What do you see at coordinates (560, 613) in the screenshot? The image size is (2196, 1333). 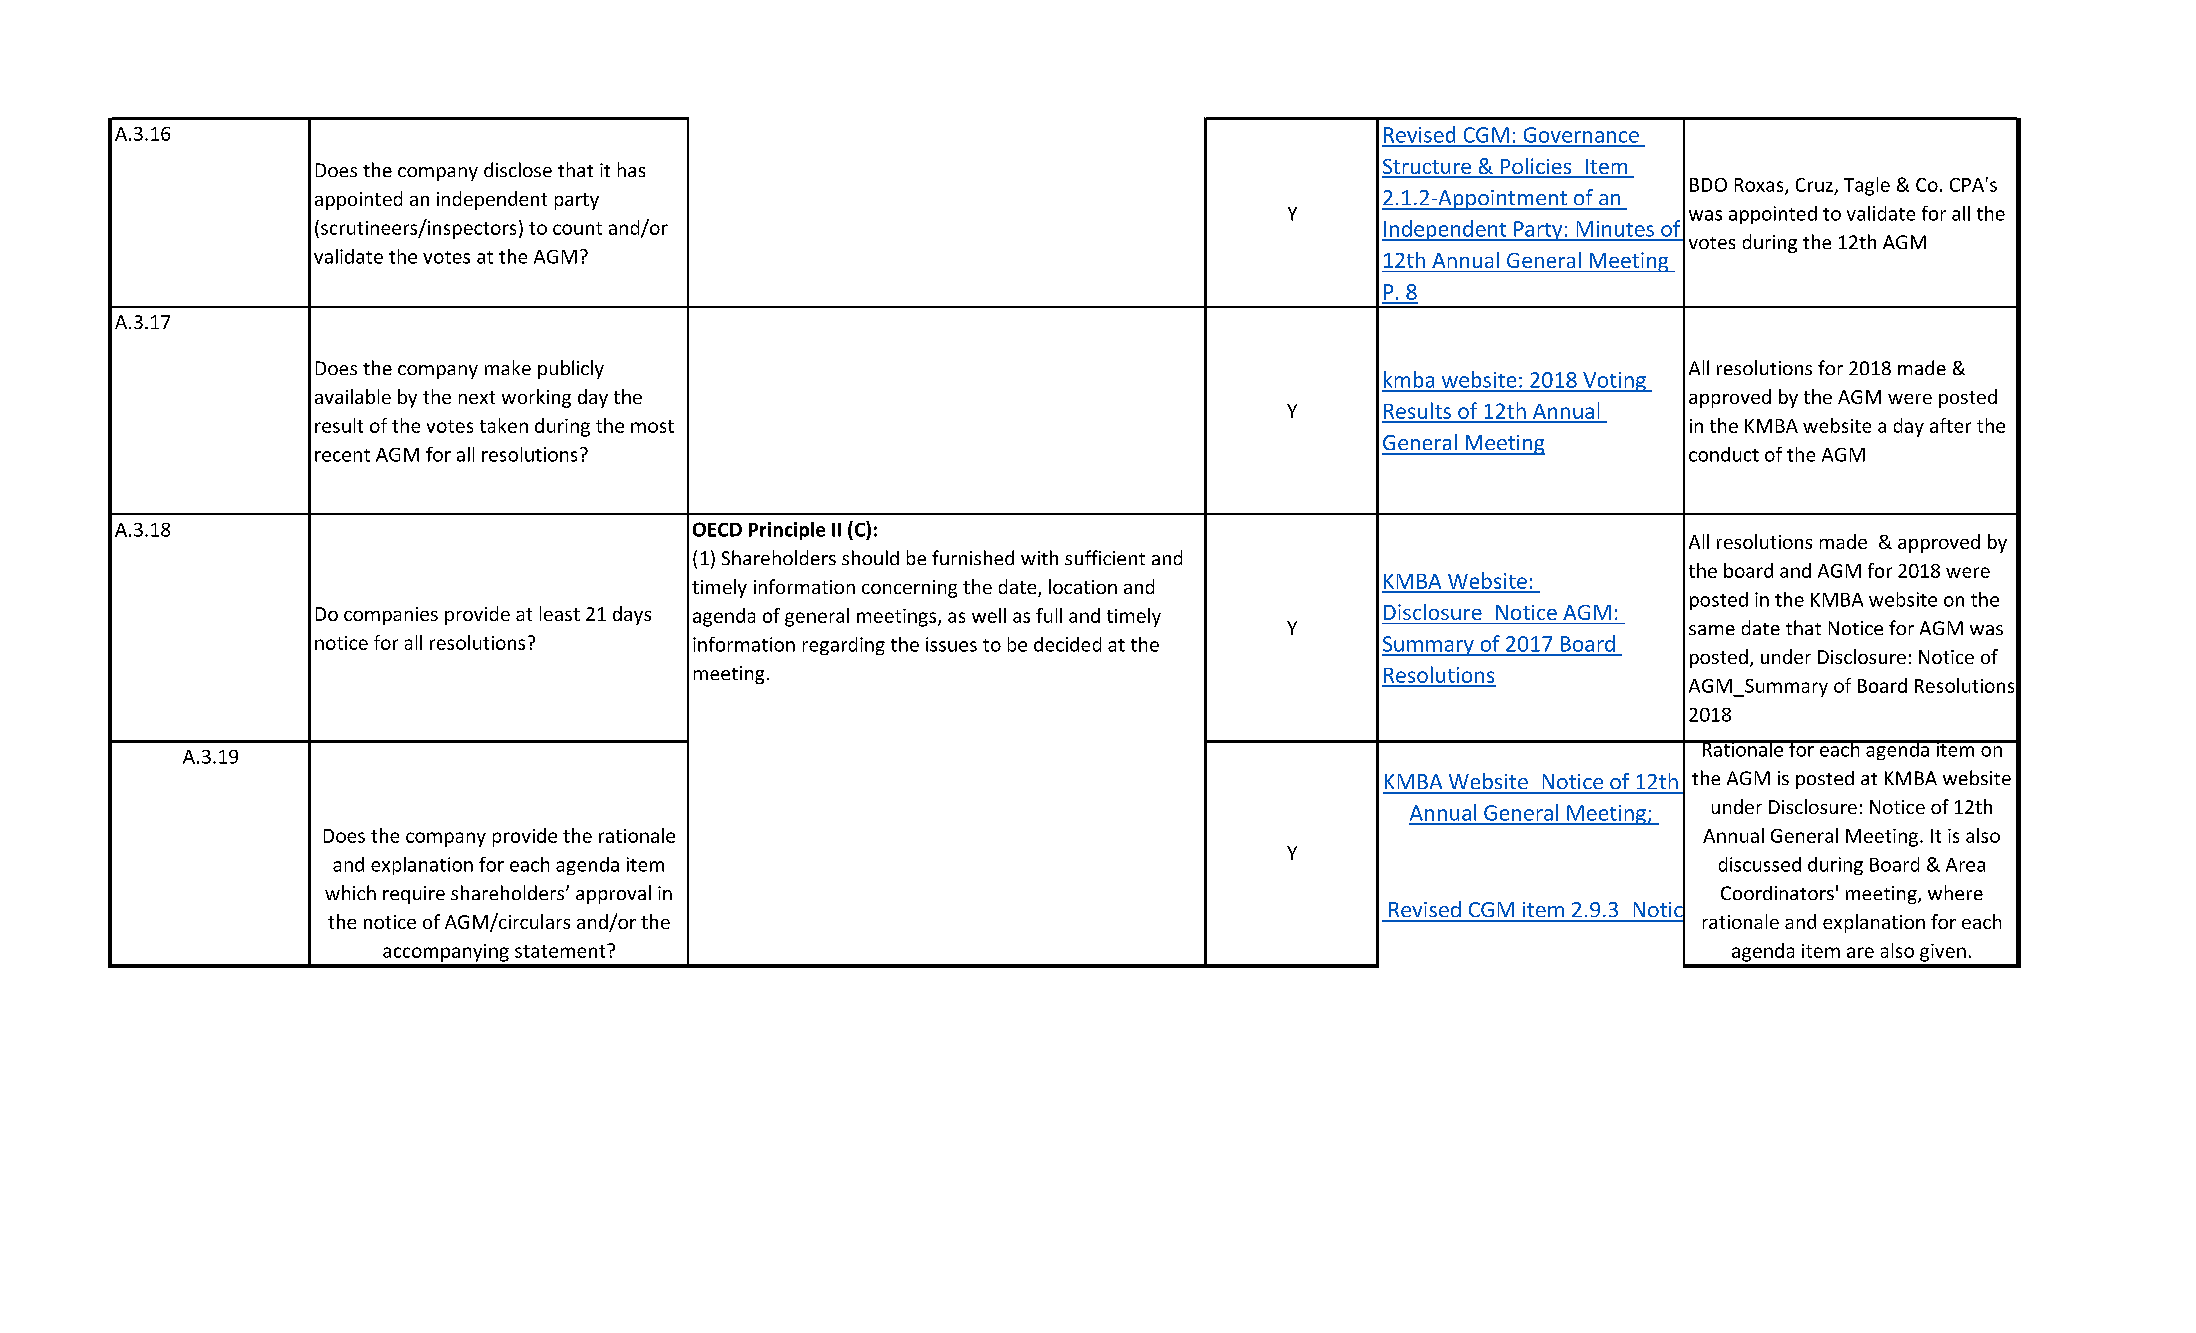 I see `least` at bounding box center [560, 613].
